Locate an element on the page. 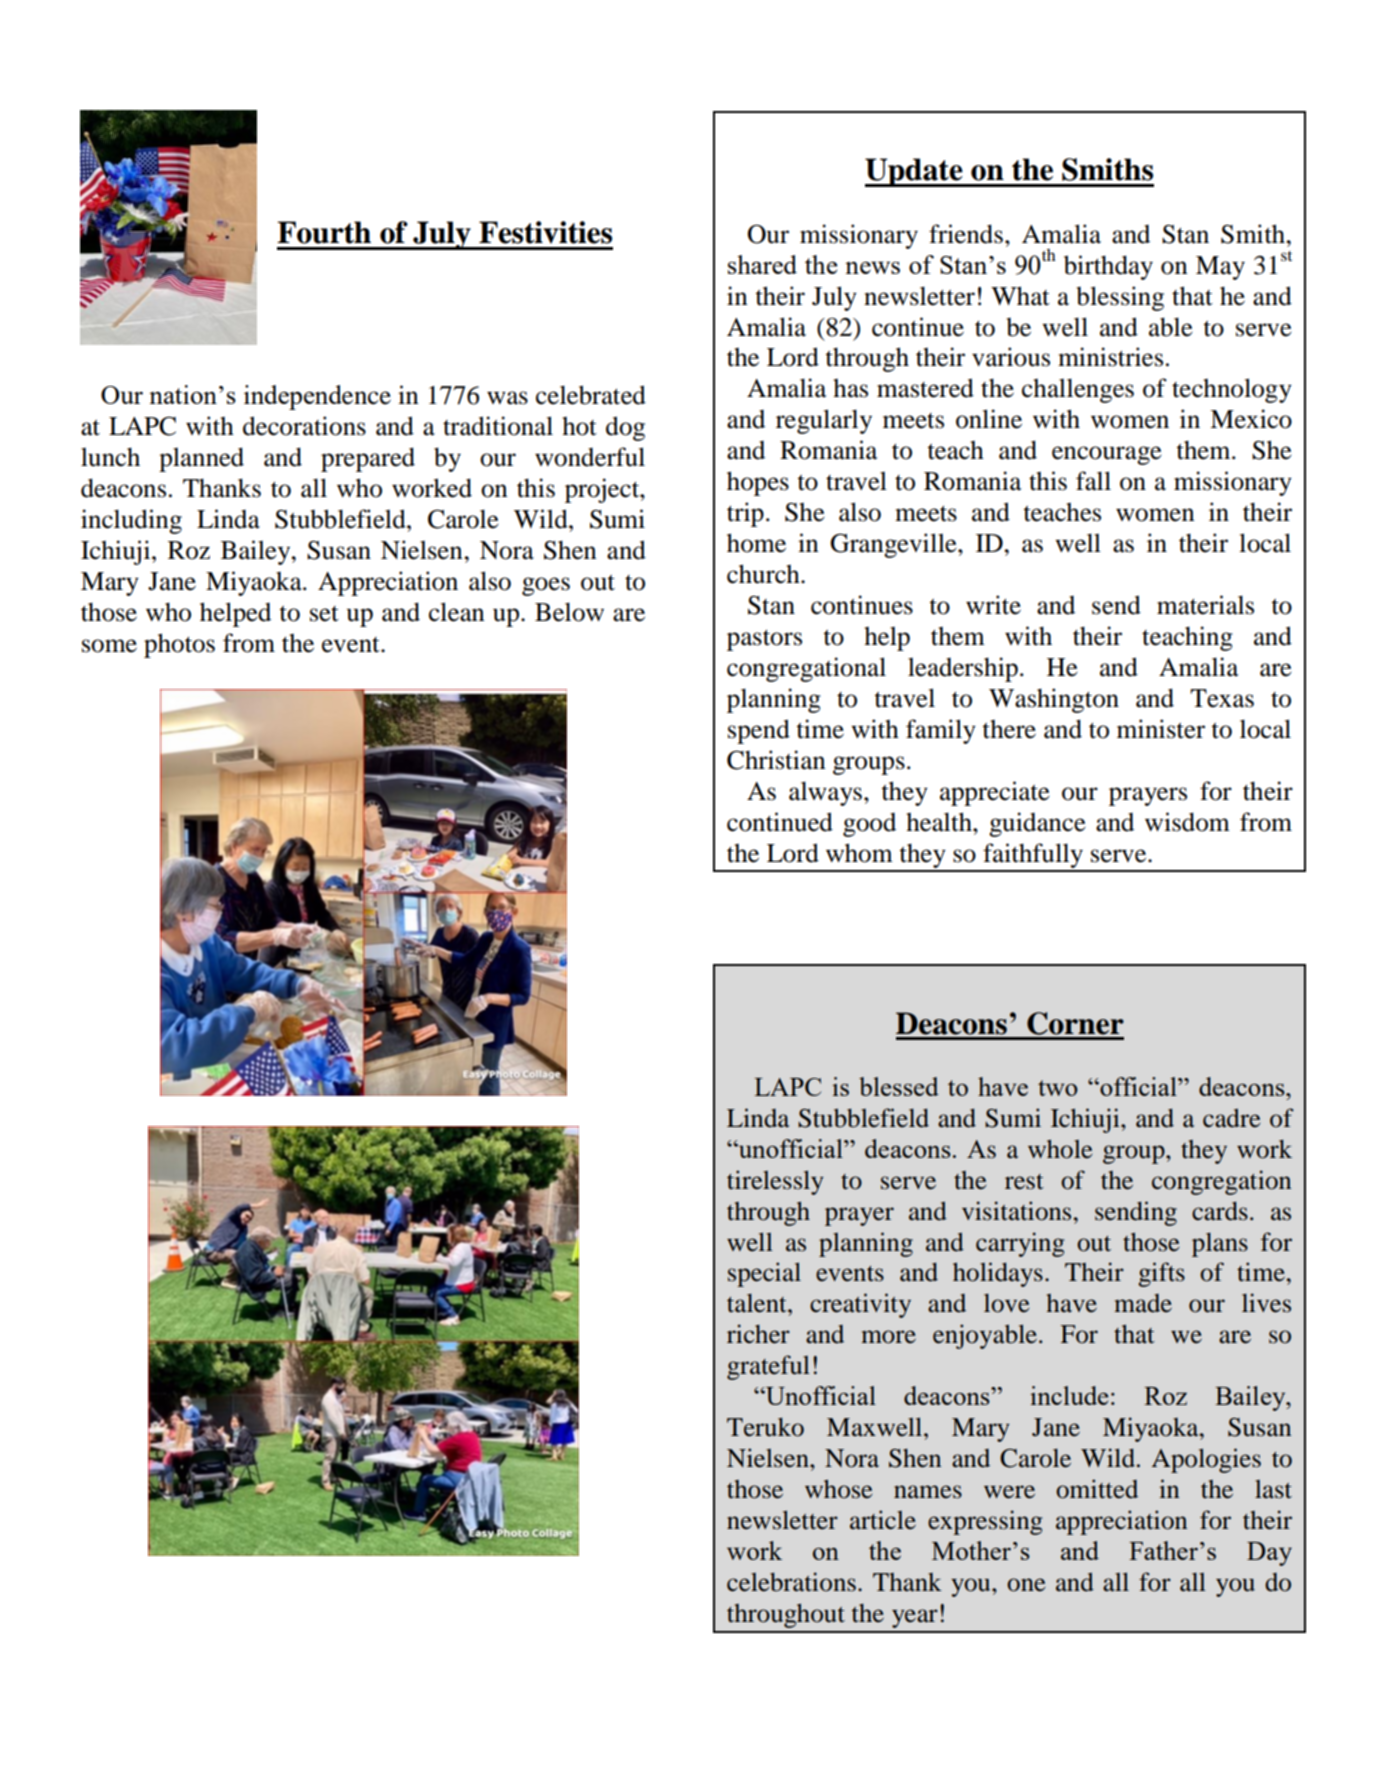  whose is located at coordinates (838, 1489).
